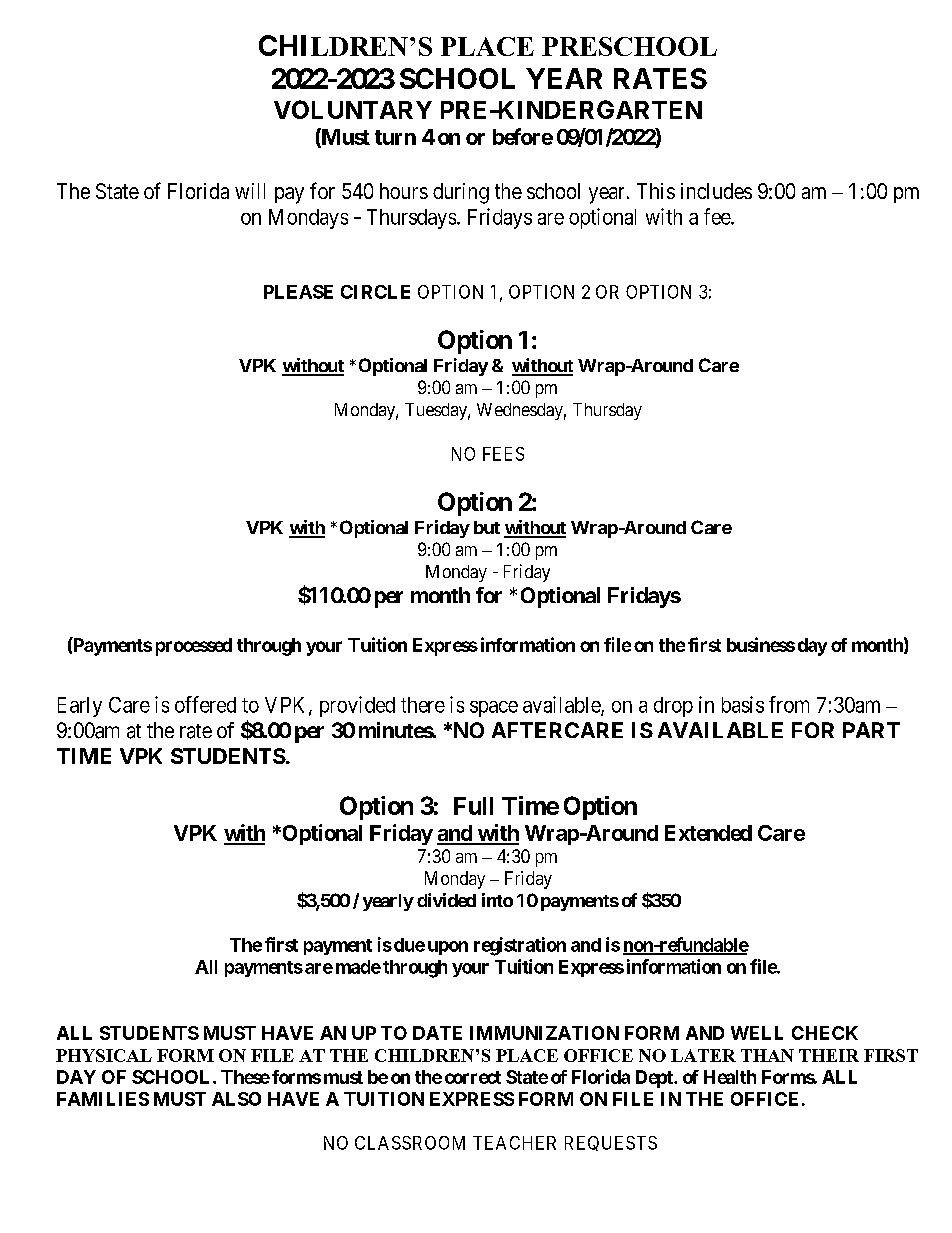 The image size is (952, 1233). Describe the element at coordinates (789, 704) in the screenshot. I see `from` at that location.
